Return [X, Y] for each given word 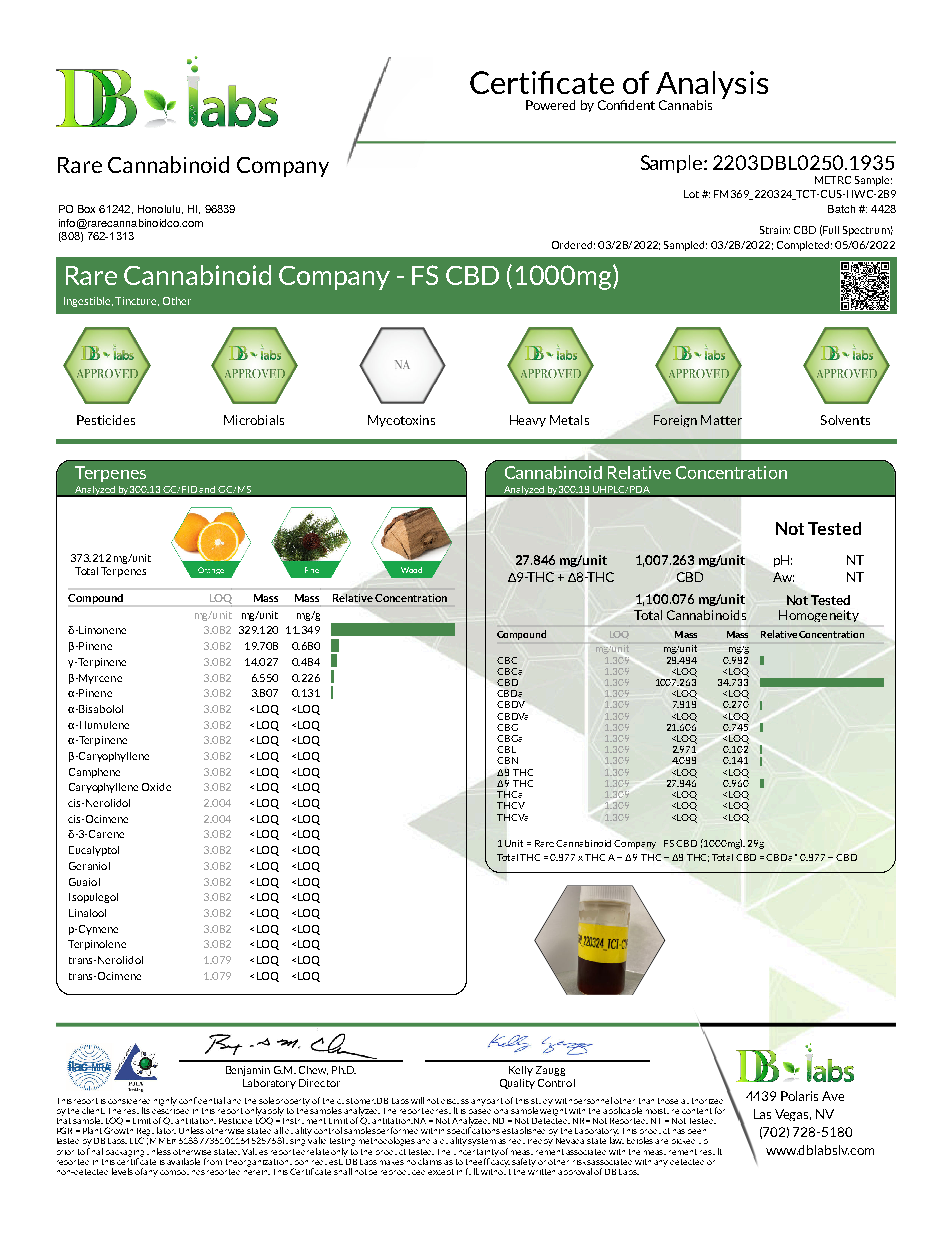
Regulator [156, 1132]
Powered [550, 105]
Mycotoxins [401, 421]
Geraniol [89, 866]
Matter [721, 420]
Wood [411, 570]
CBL [506, 749]
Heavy [528, 421]
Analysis [712, 86]
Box [86, 209]
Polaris [799, 1096]
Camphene [94, 773]
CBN [507, 760]
